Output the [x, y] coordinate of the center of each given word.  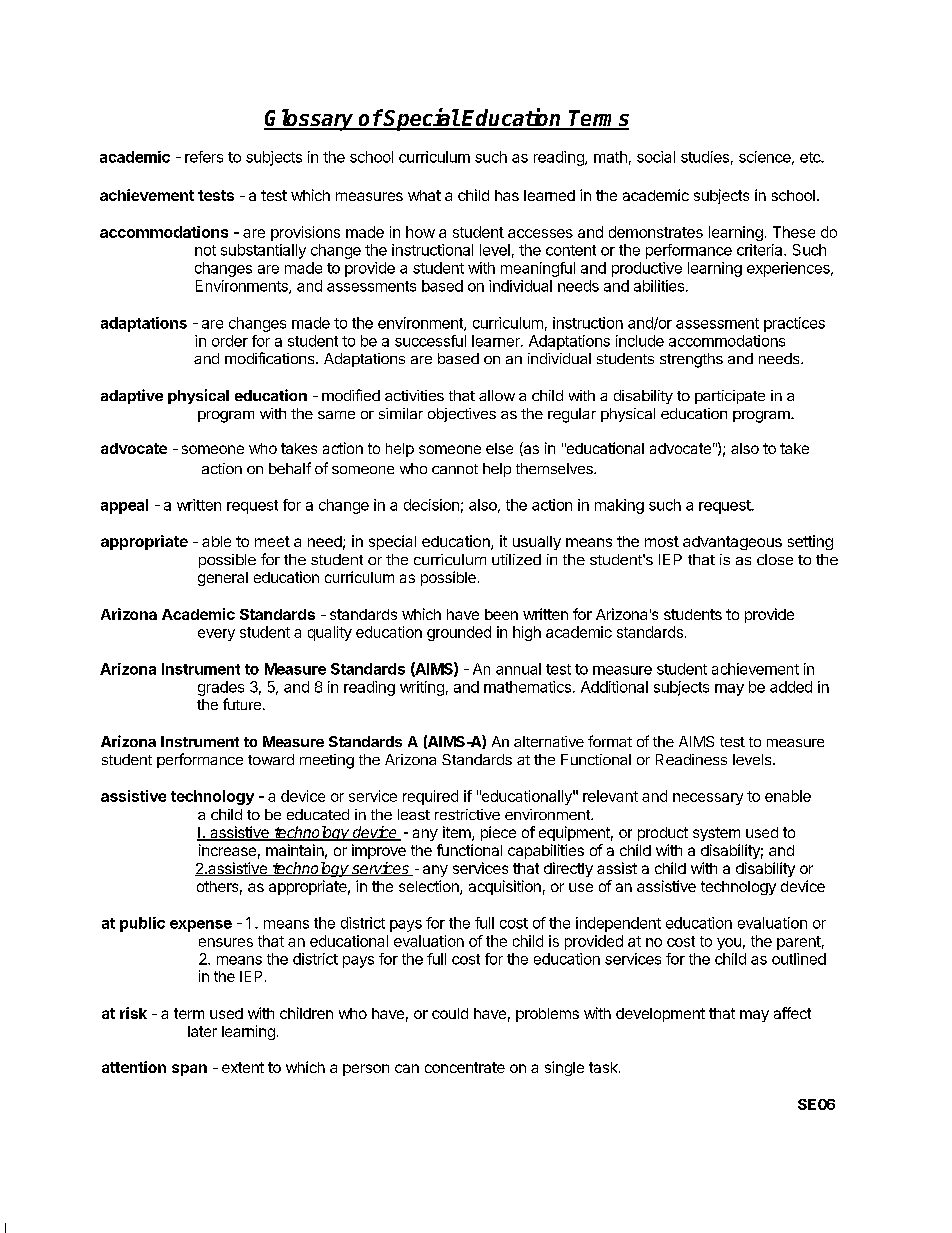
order [230, 341]
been [501, 614]
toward [271, 759]
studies [705, 157]
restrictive [467, 814]
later [202, 1031]
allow [497, 395]
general [223, 579]
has [507, 195]
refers [204, 157]
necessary [708, 799]
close [775, 559]
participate [730, 397]
